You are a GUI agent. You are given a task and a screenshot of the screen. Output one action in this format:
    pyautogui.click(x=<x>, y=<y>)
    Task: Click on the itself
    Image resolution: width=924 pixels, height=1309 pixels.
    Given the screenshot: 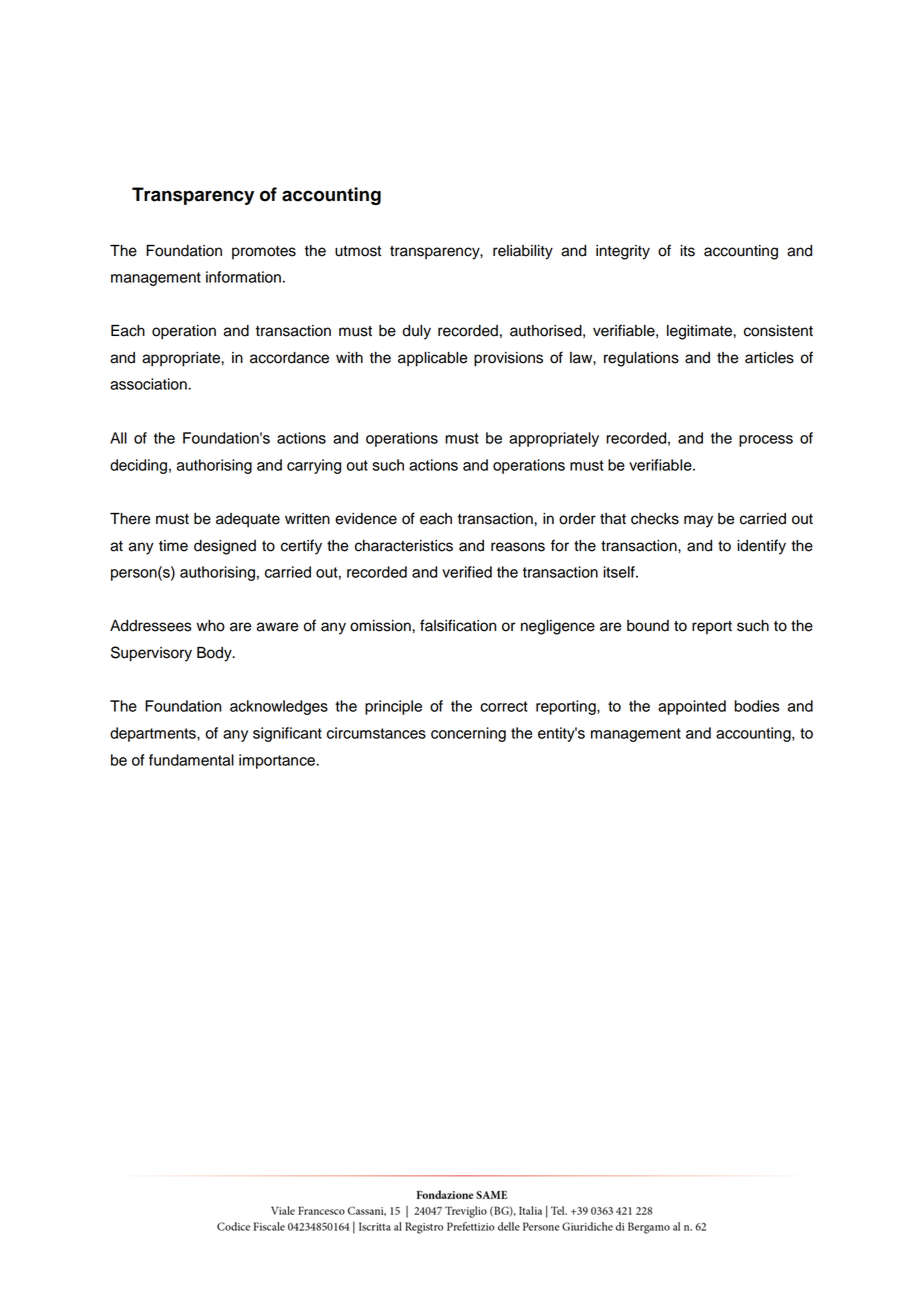 What is the action you would take?
    pyautogui.click(x=620, y=572)
